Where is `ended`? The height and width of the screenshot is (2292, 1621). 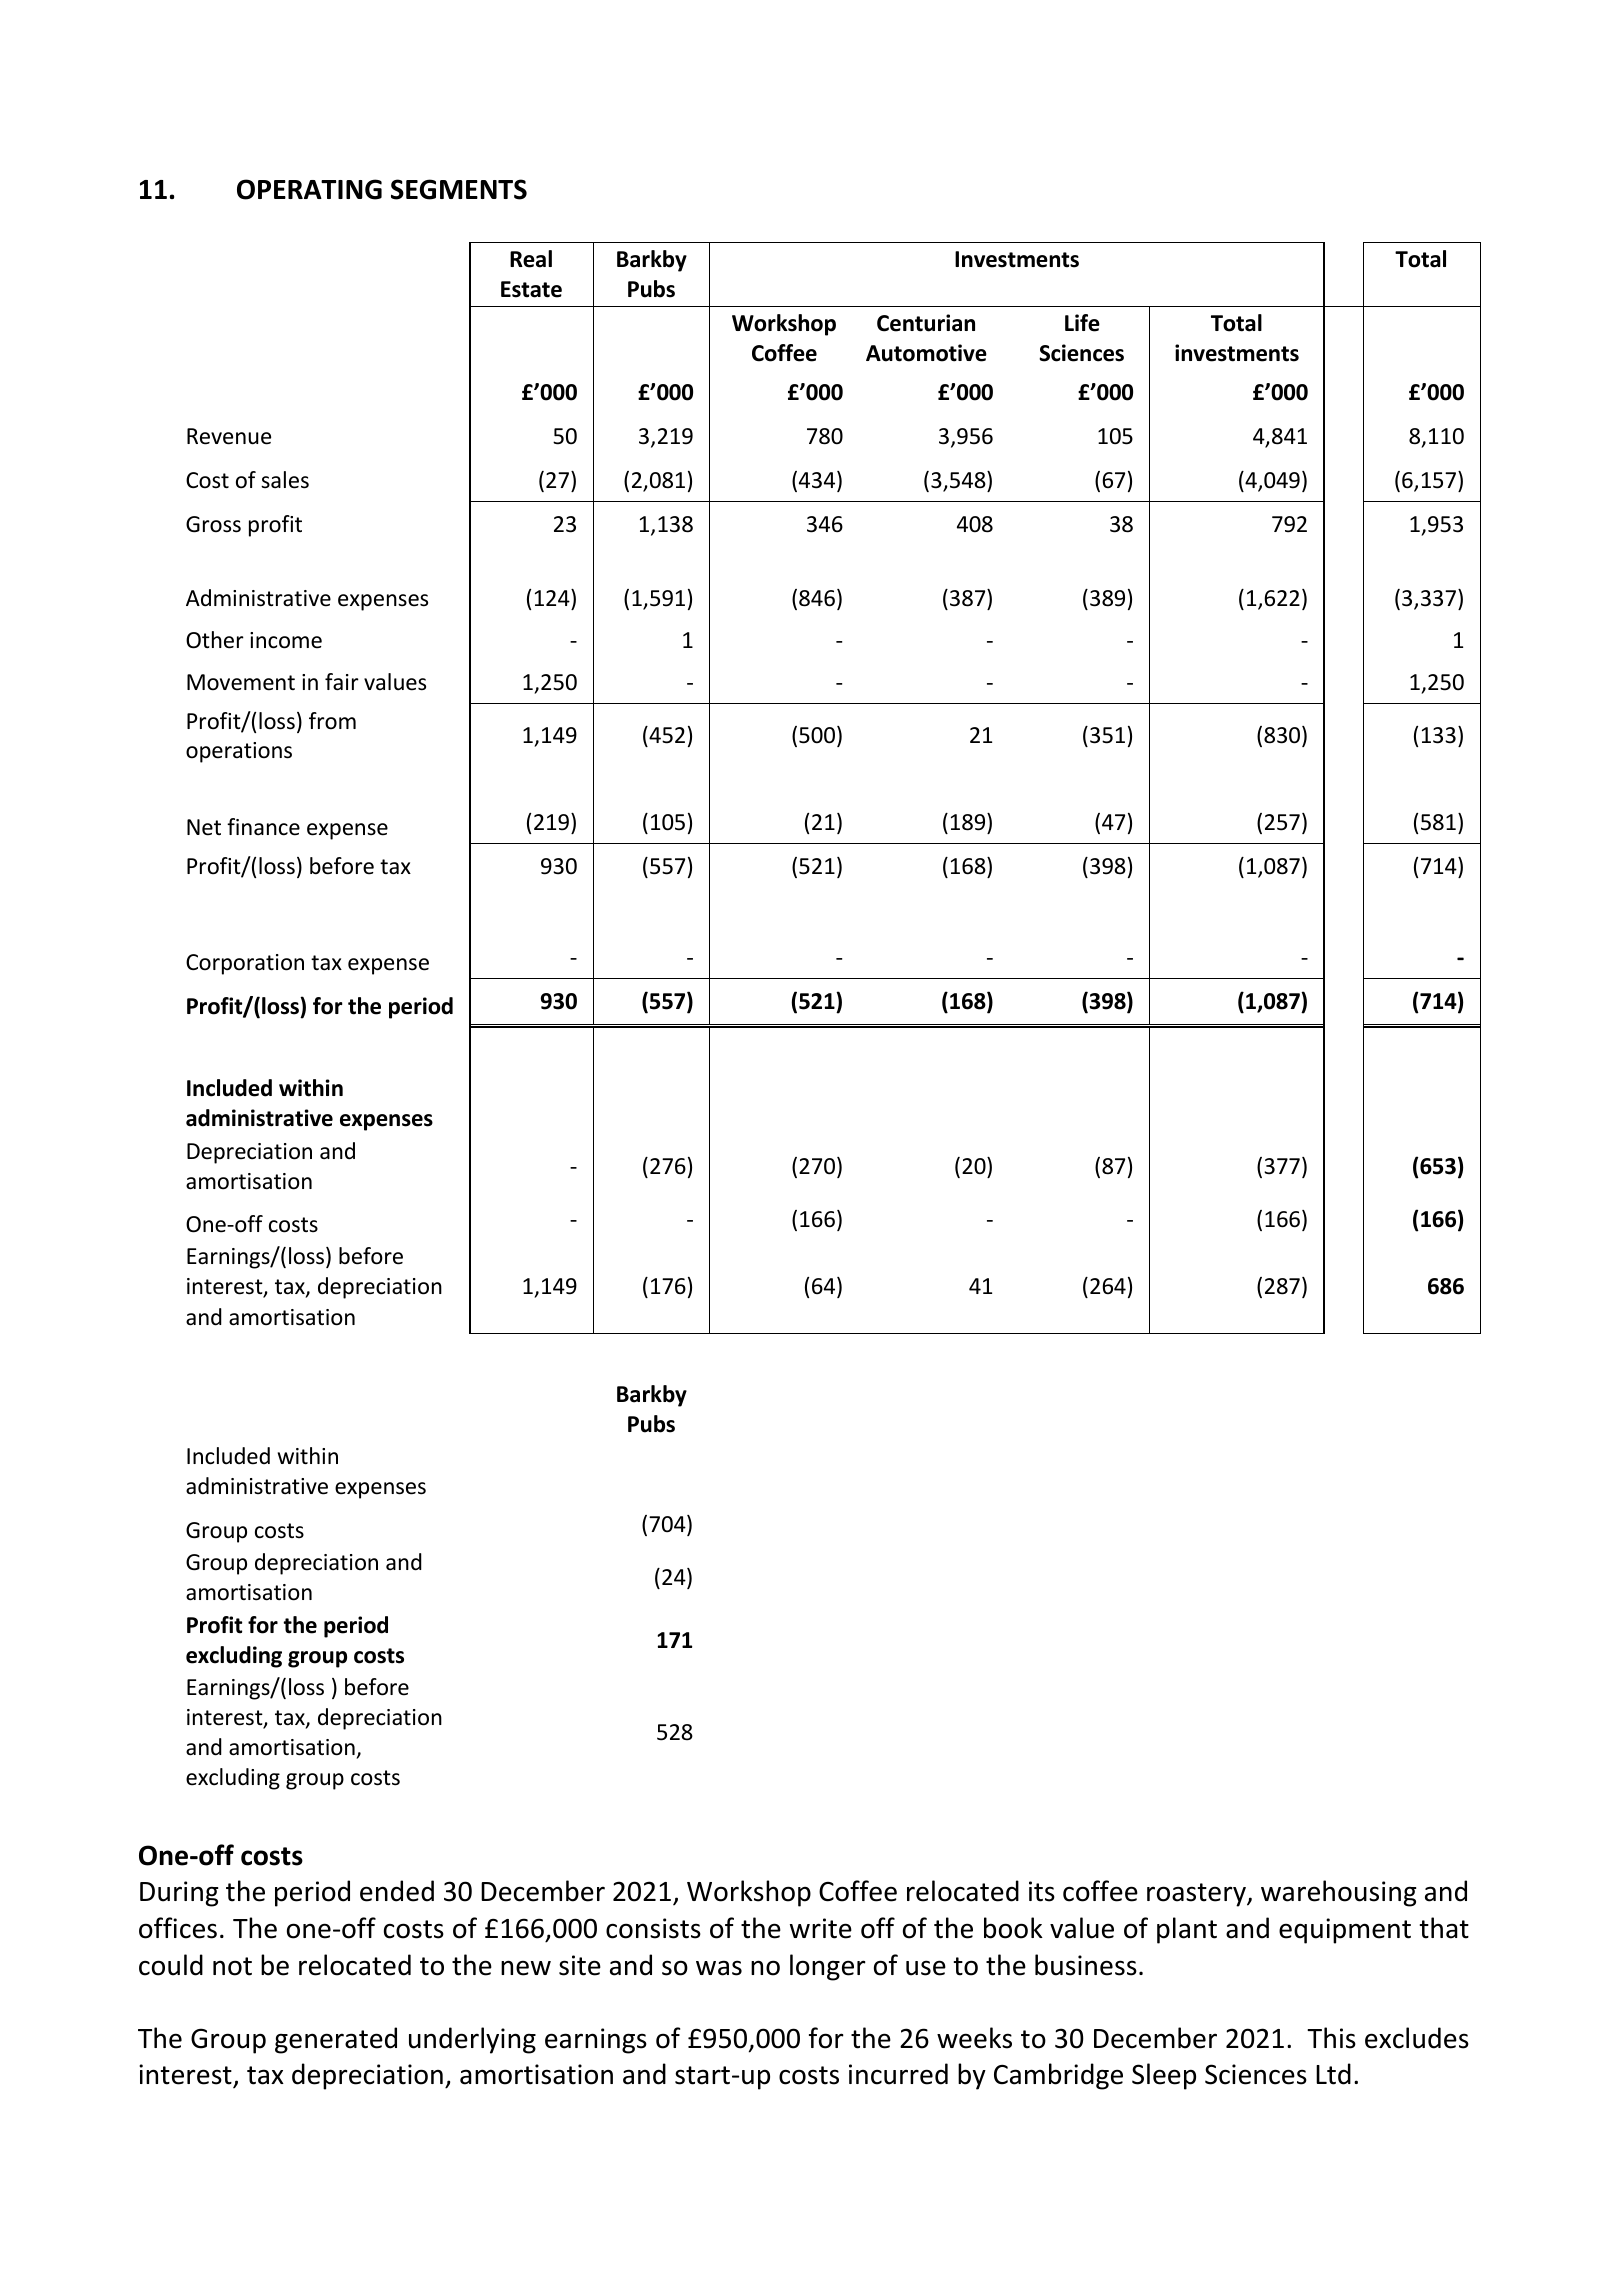 ended is located at coordinates (397, 1891).
